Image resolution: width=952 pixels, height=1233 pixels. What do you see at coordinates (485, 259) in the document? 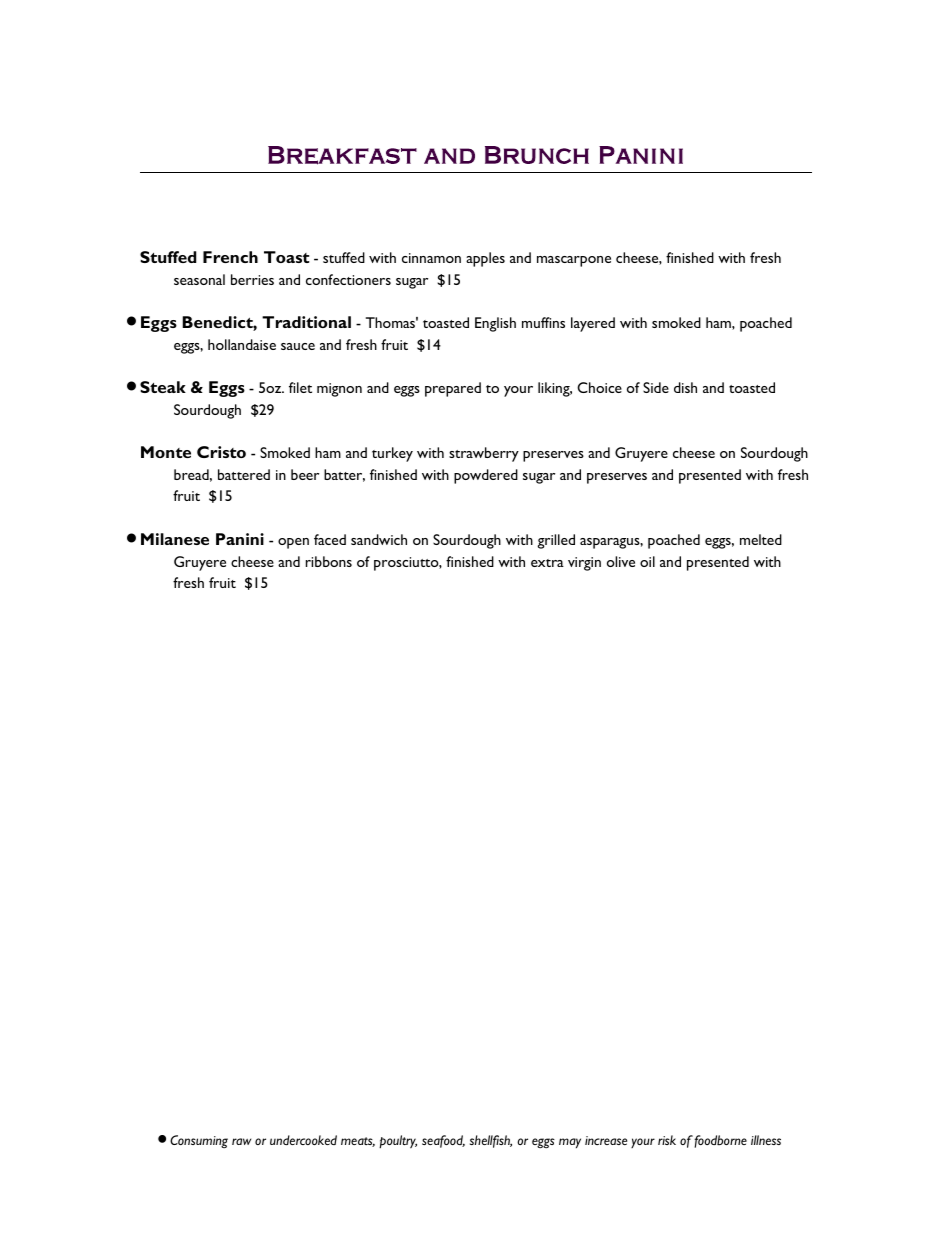
I see `apples` at bounding box center [485, 259].
